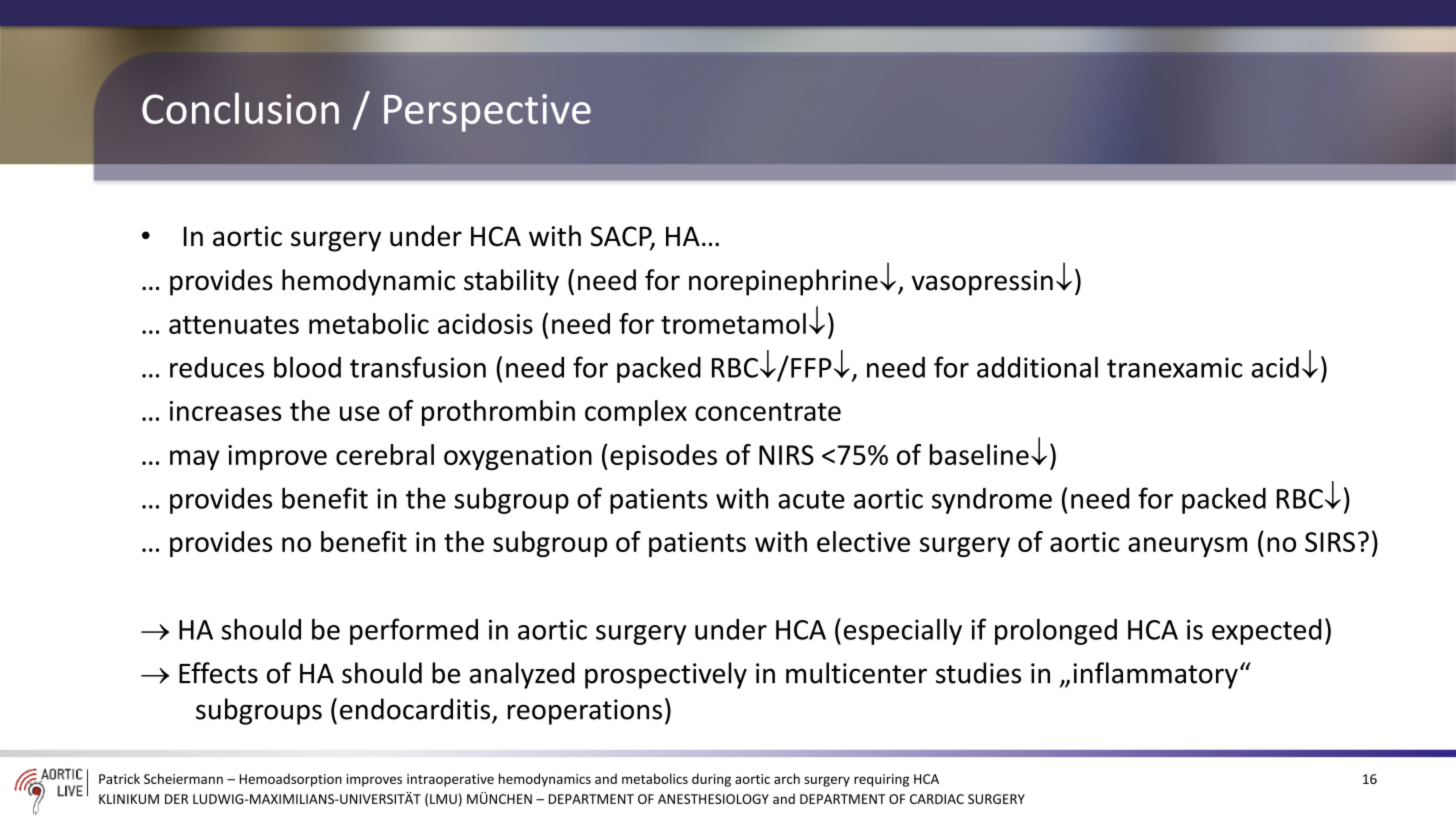  I want to click on complex, so click(636, 413).
